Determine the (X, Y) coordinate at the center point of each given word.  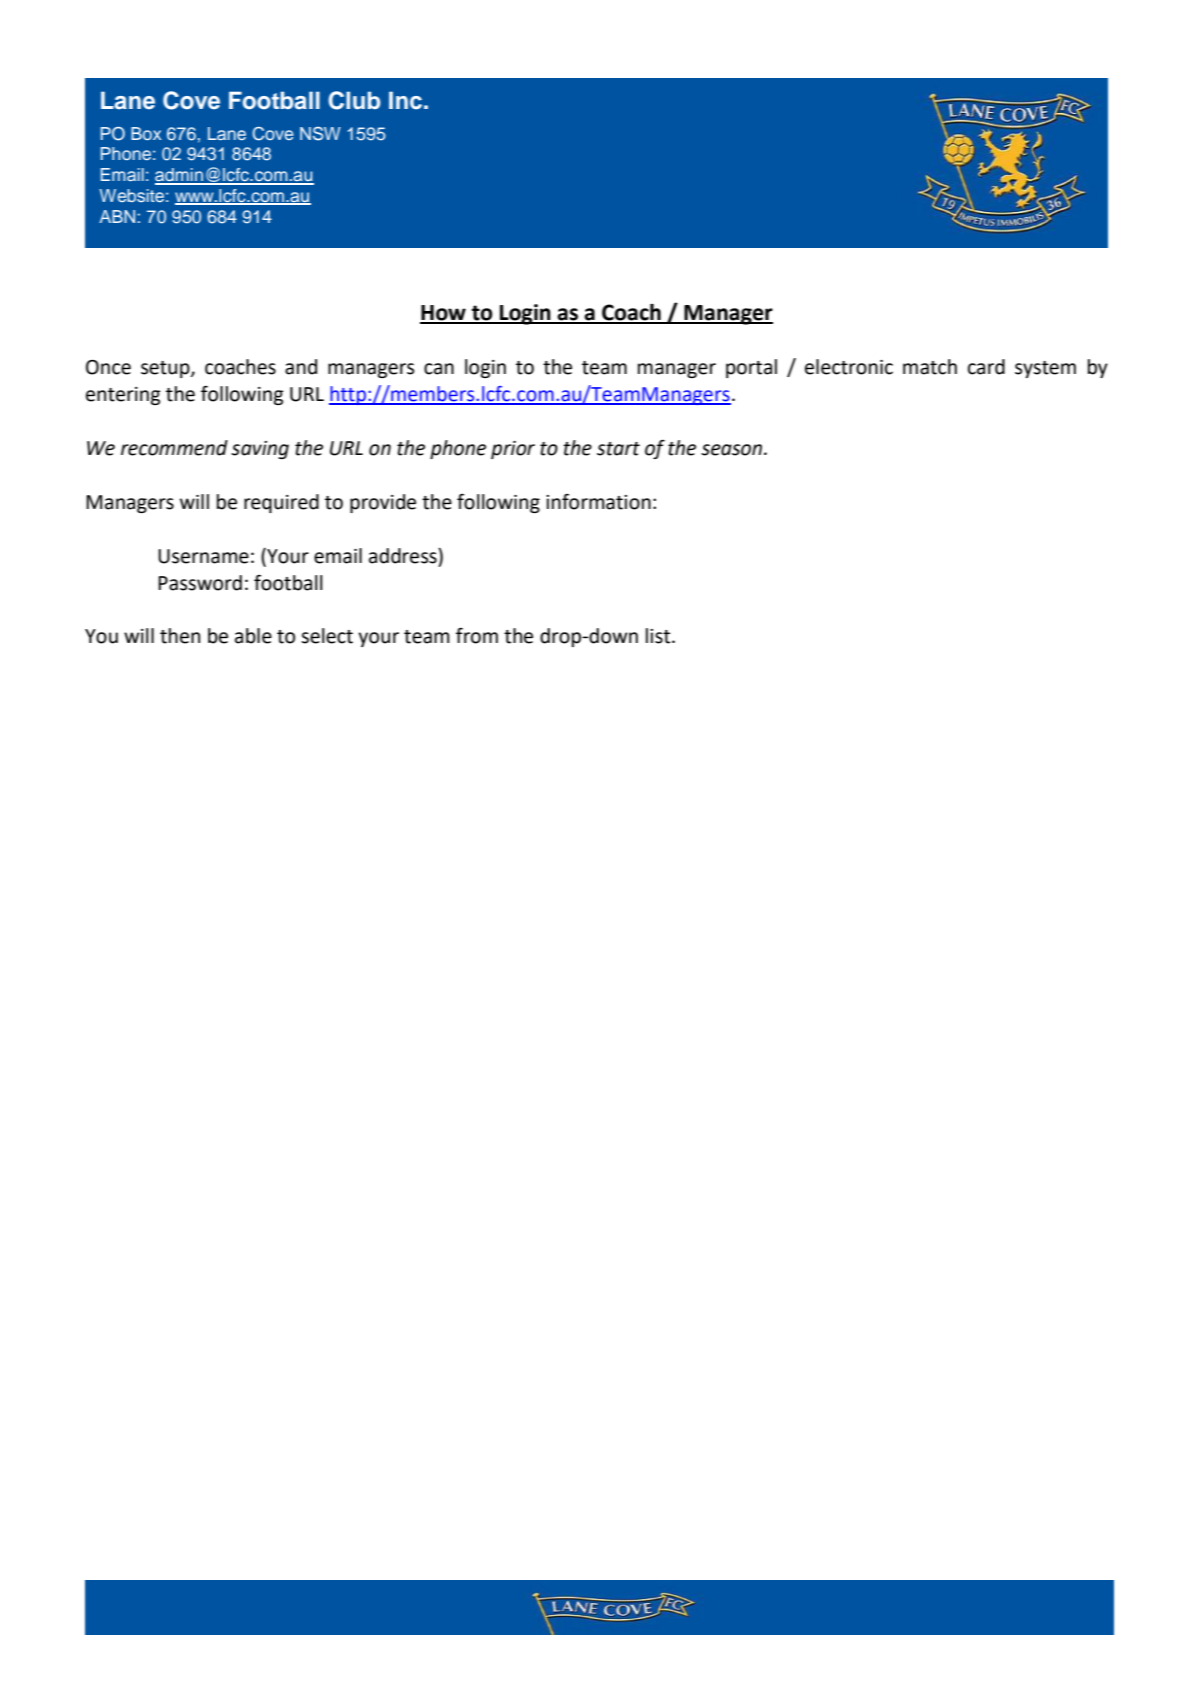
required (281, 503)
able (253, 636)
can (439, 369)
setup (166, 369)
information (598, 501)
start (618, 449)
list (659, 636)
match (930, 367)
